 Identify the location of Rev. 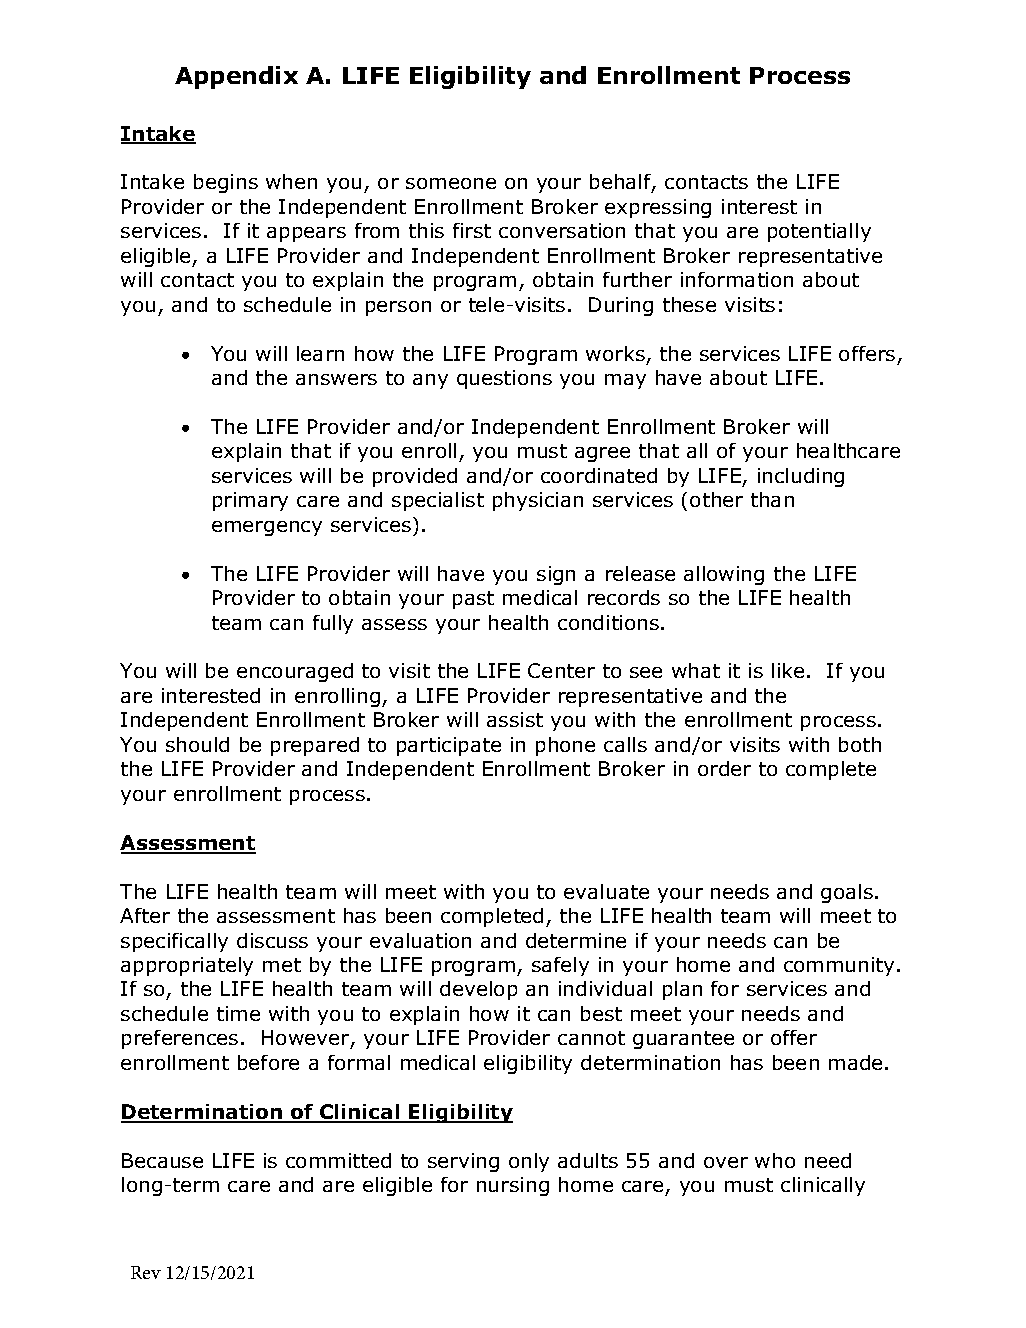
(146, 1272).
